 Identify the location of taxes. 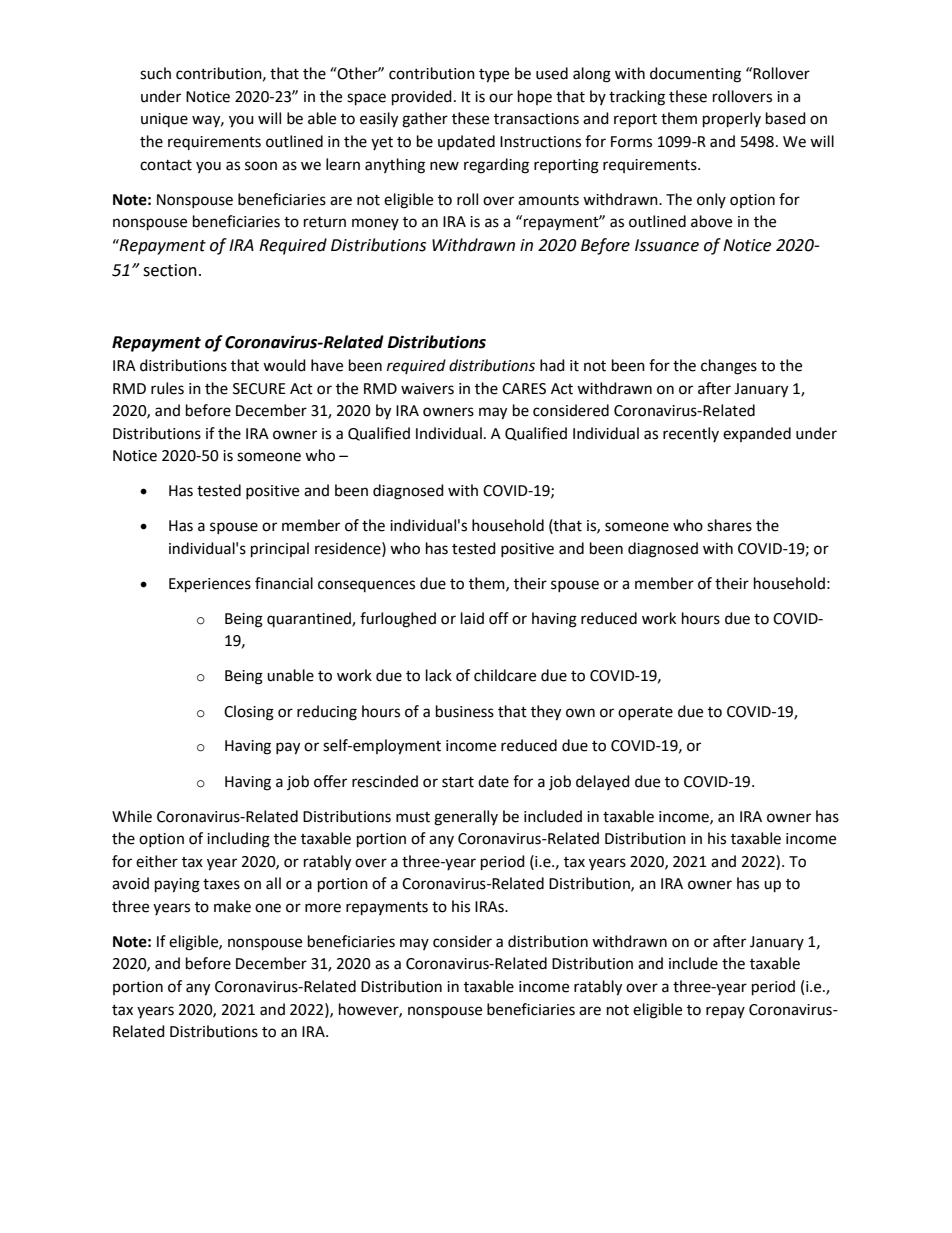
(221, 884).
